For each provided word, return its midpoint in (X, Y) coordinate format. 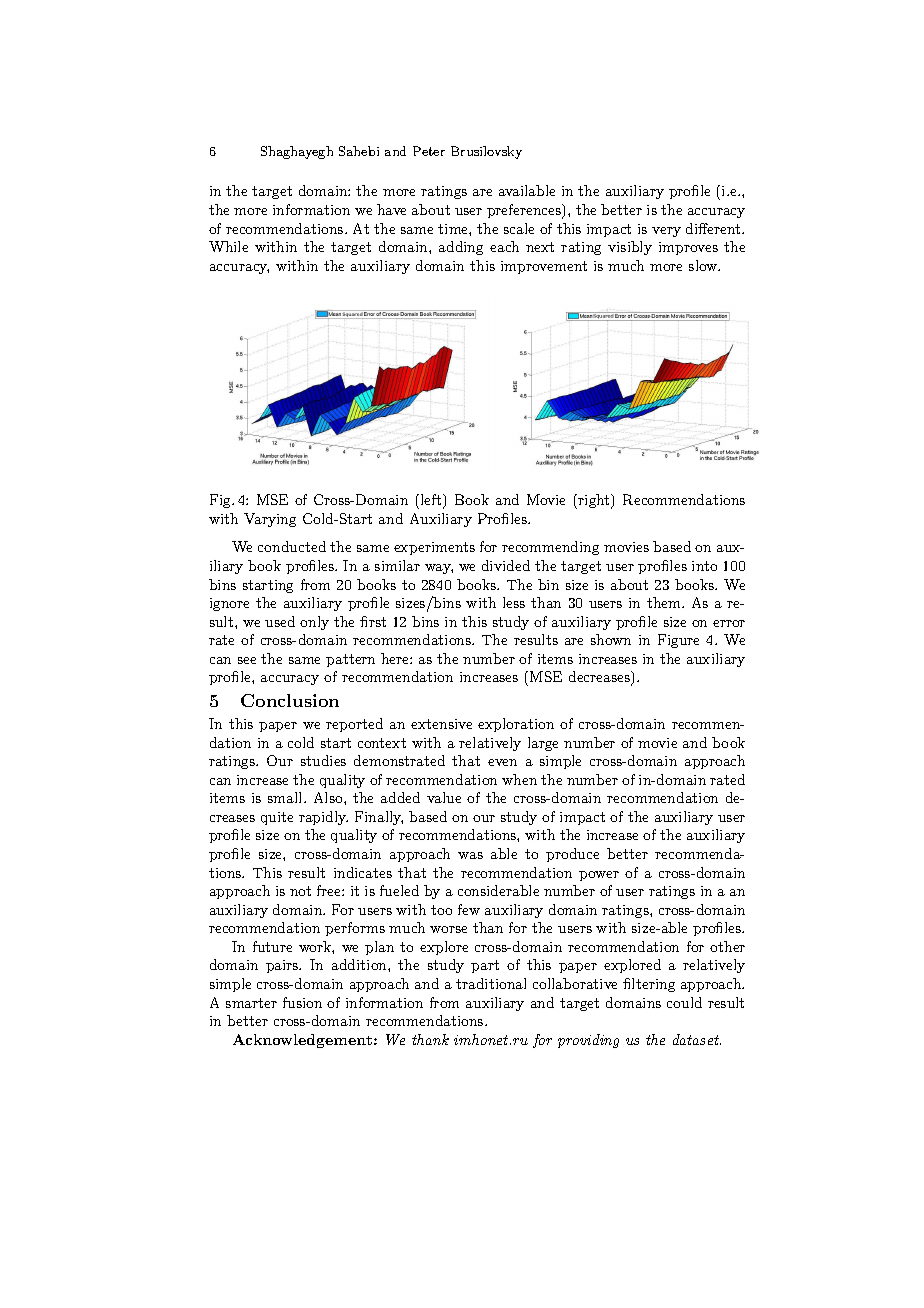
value (444, 797)
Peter (429, 151)
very (666, 232)
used (280, 621)
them (665, 602)
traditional (491, 983)
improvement (544, 267)
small (286, 797)
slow (704, 265)
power (599, 876)
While (228, 246)
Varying (270, 520)
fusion (302, 1002)
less (514, 602)
